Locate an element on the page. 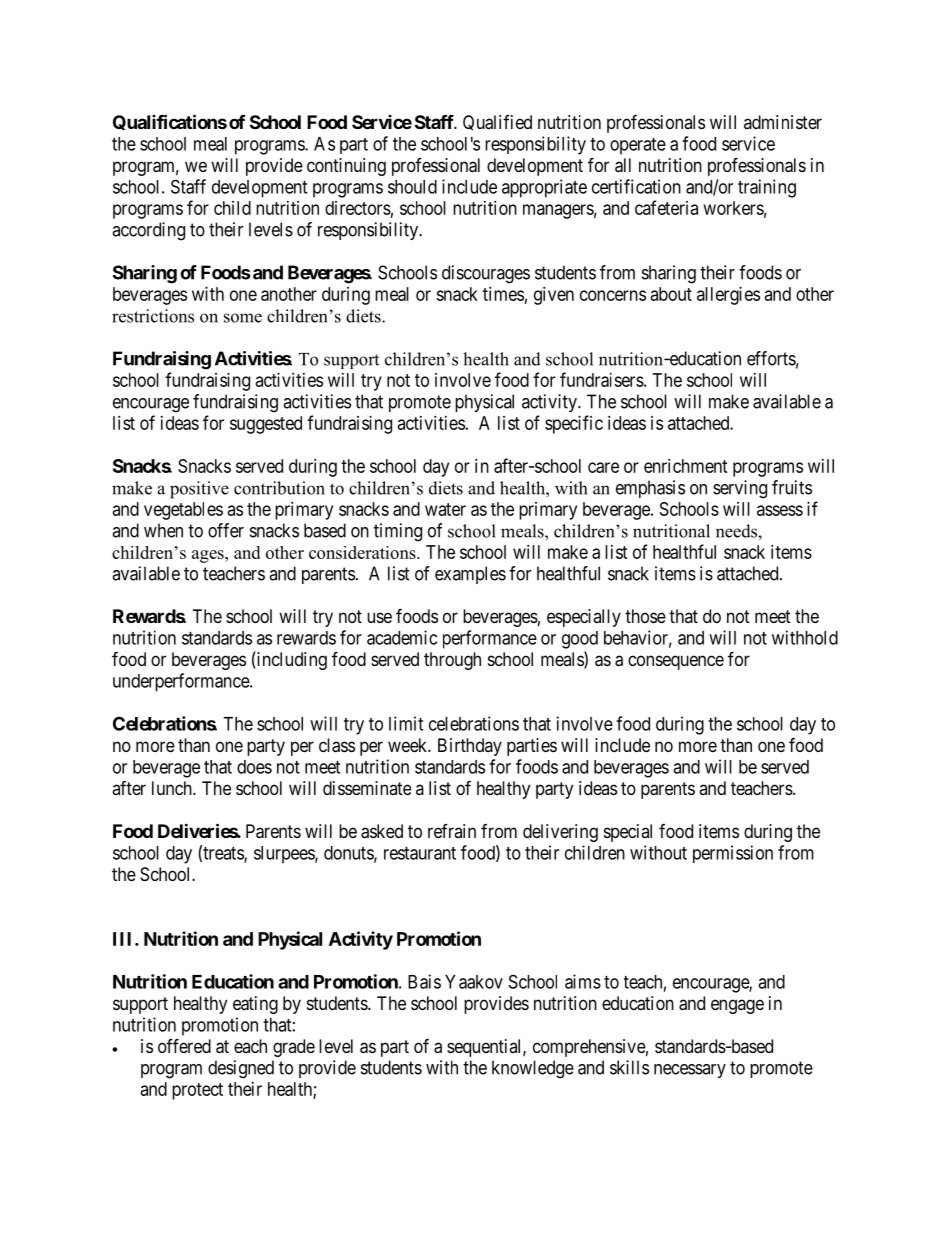 This page has height=1233, width=952. positive is located at coordinates (199, 490).
